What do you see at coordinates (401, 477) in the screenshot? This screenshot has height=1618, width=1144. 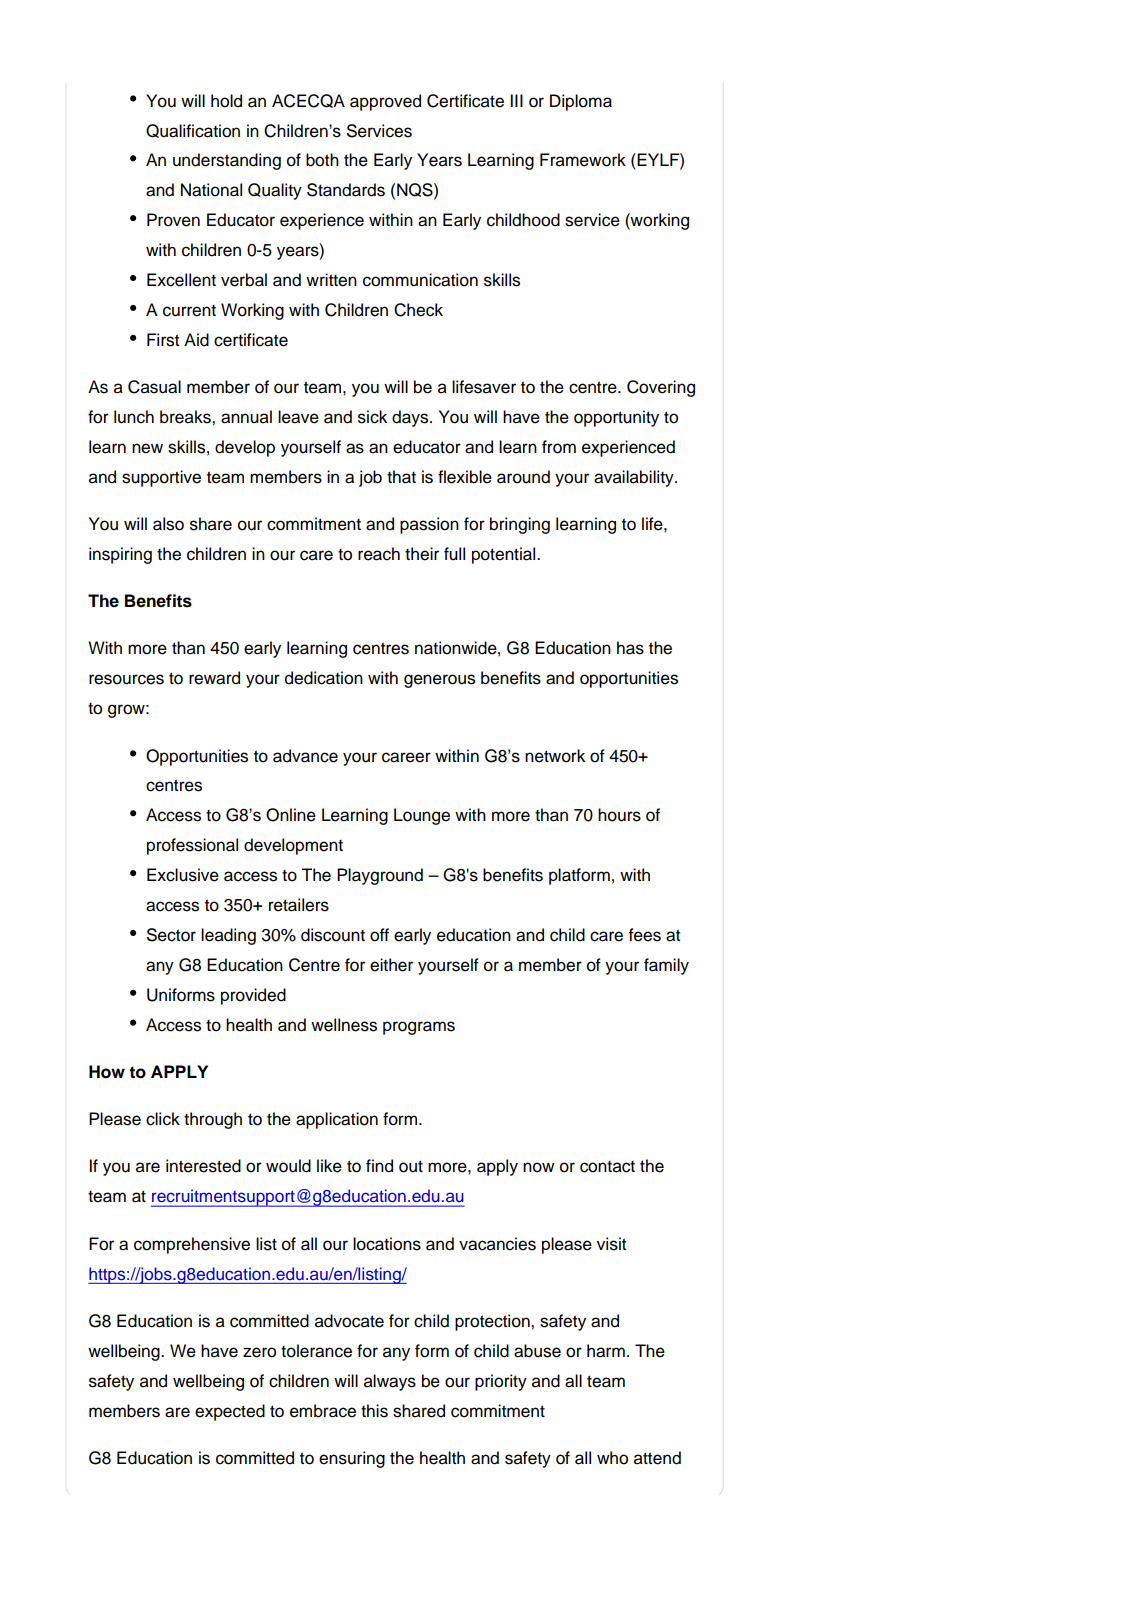 I see `that` at bounding box center [401, 477].
